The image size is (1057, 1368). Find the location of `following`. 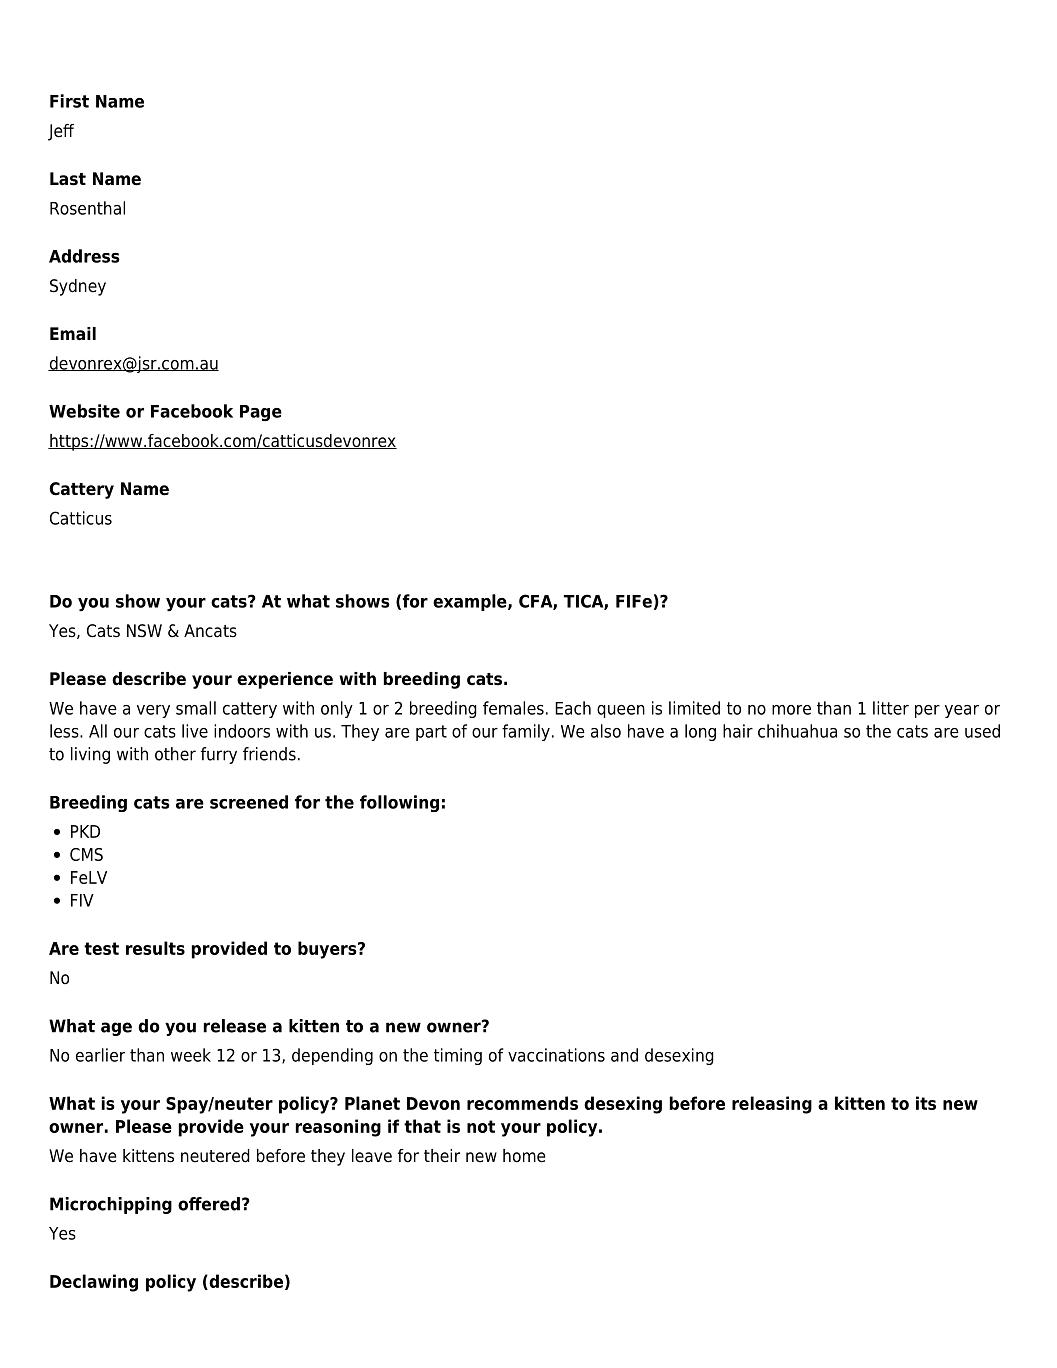

following is located at coordinates (399, 803).
